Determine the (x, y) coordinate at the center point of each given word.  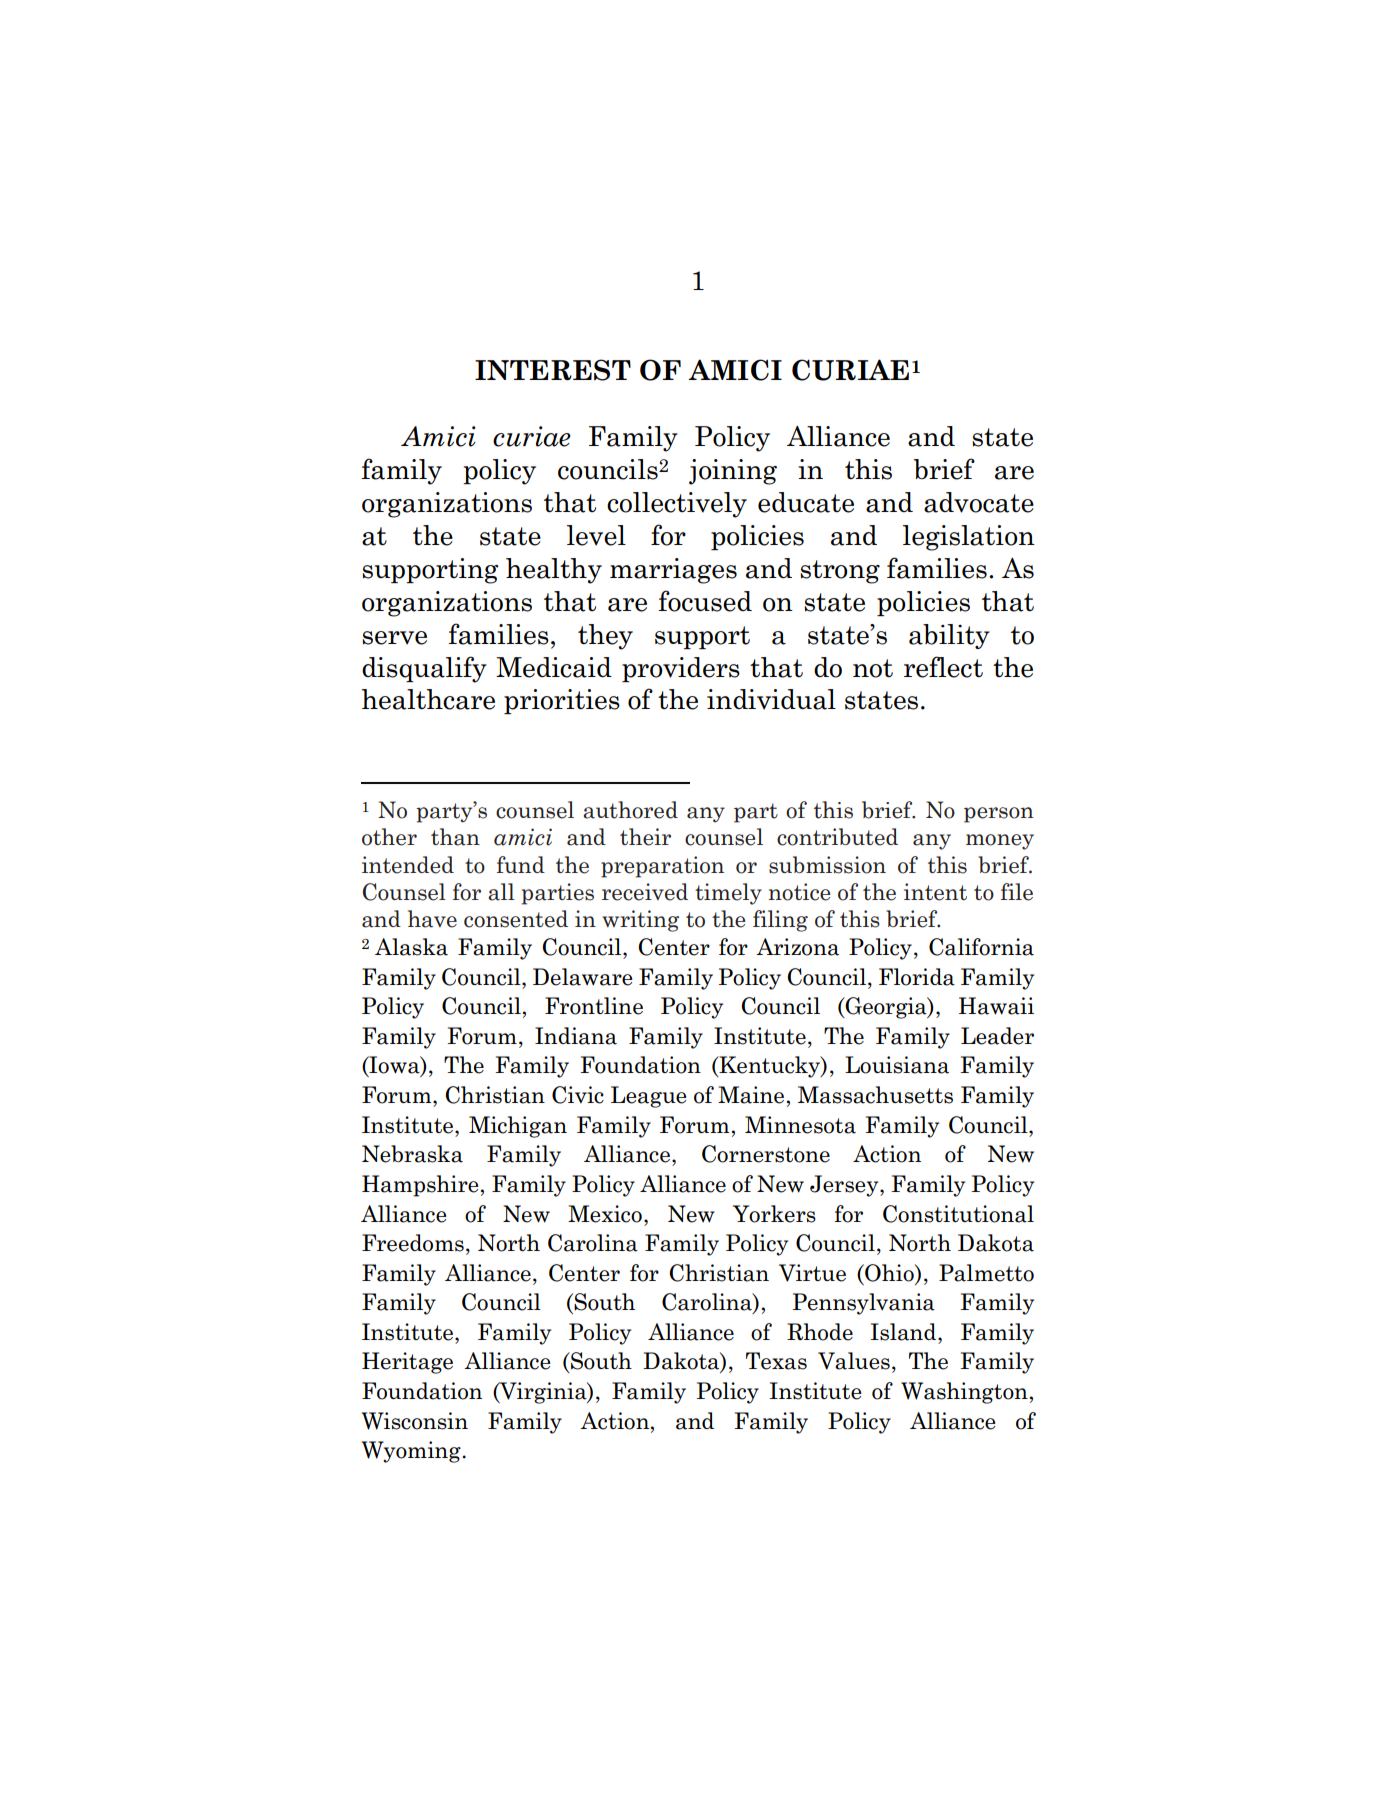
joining (733, 472)
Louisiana (897, 1065)
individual (771, 699)
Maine (751, 1095)
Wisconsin (415, 1421)
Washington (964, 1393)
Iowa (394, 1066)
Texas (776, 1361)
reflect (943, 667)
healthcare (428, 699)
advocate (979, 502)
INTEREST (553, 370)
